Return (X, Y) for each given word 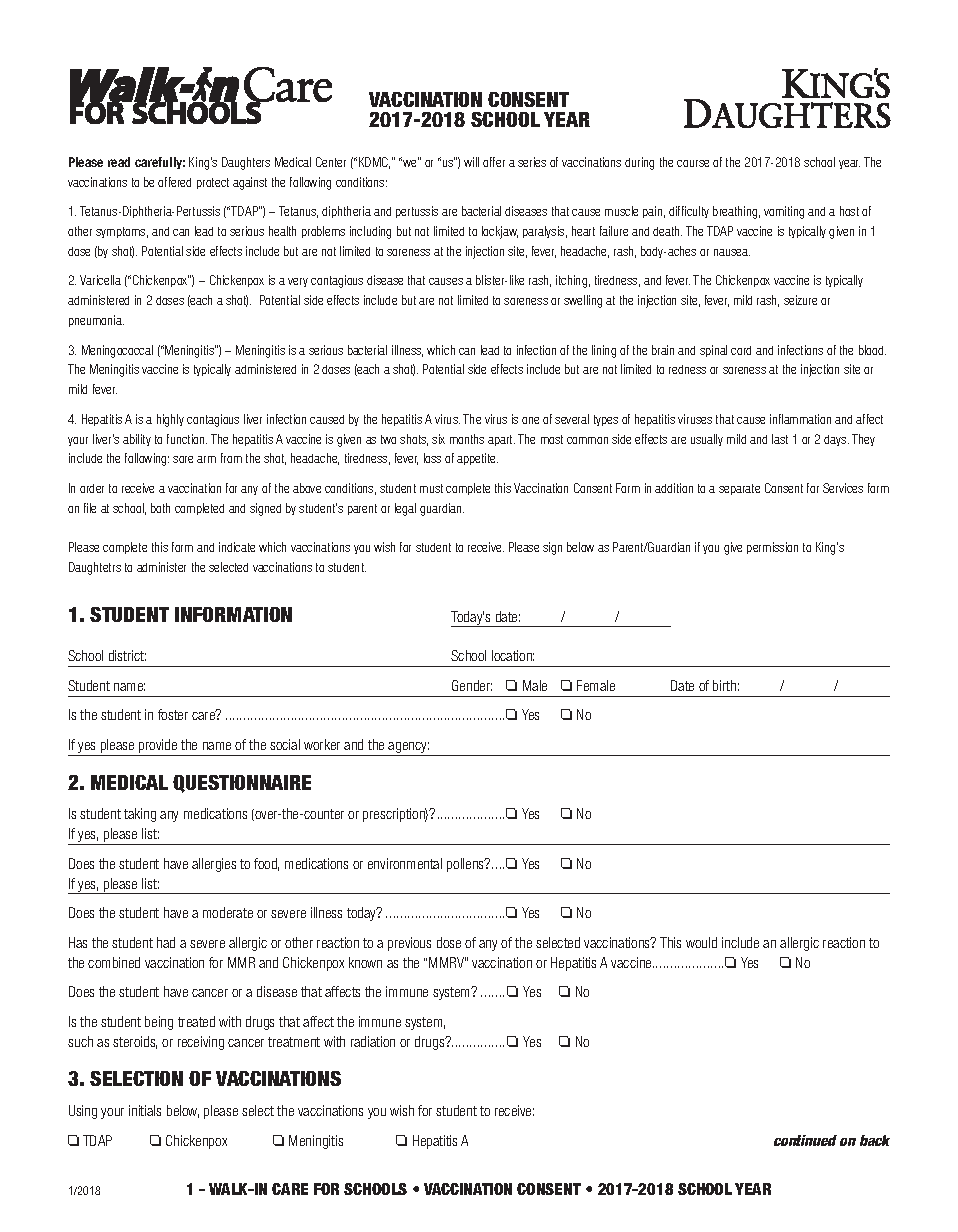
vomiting (784, 212)
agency (408, 749)
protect (213, 183)
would (701, 942)
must (431, 488)
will (471, 162)
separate (739, 489)
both (160, 508)
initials (145, 1110)
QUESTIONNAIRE (242, 784)
